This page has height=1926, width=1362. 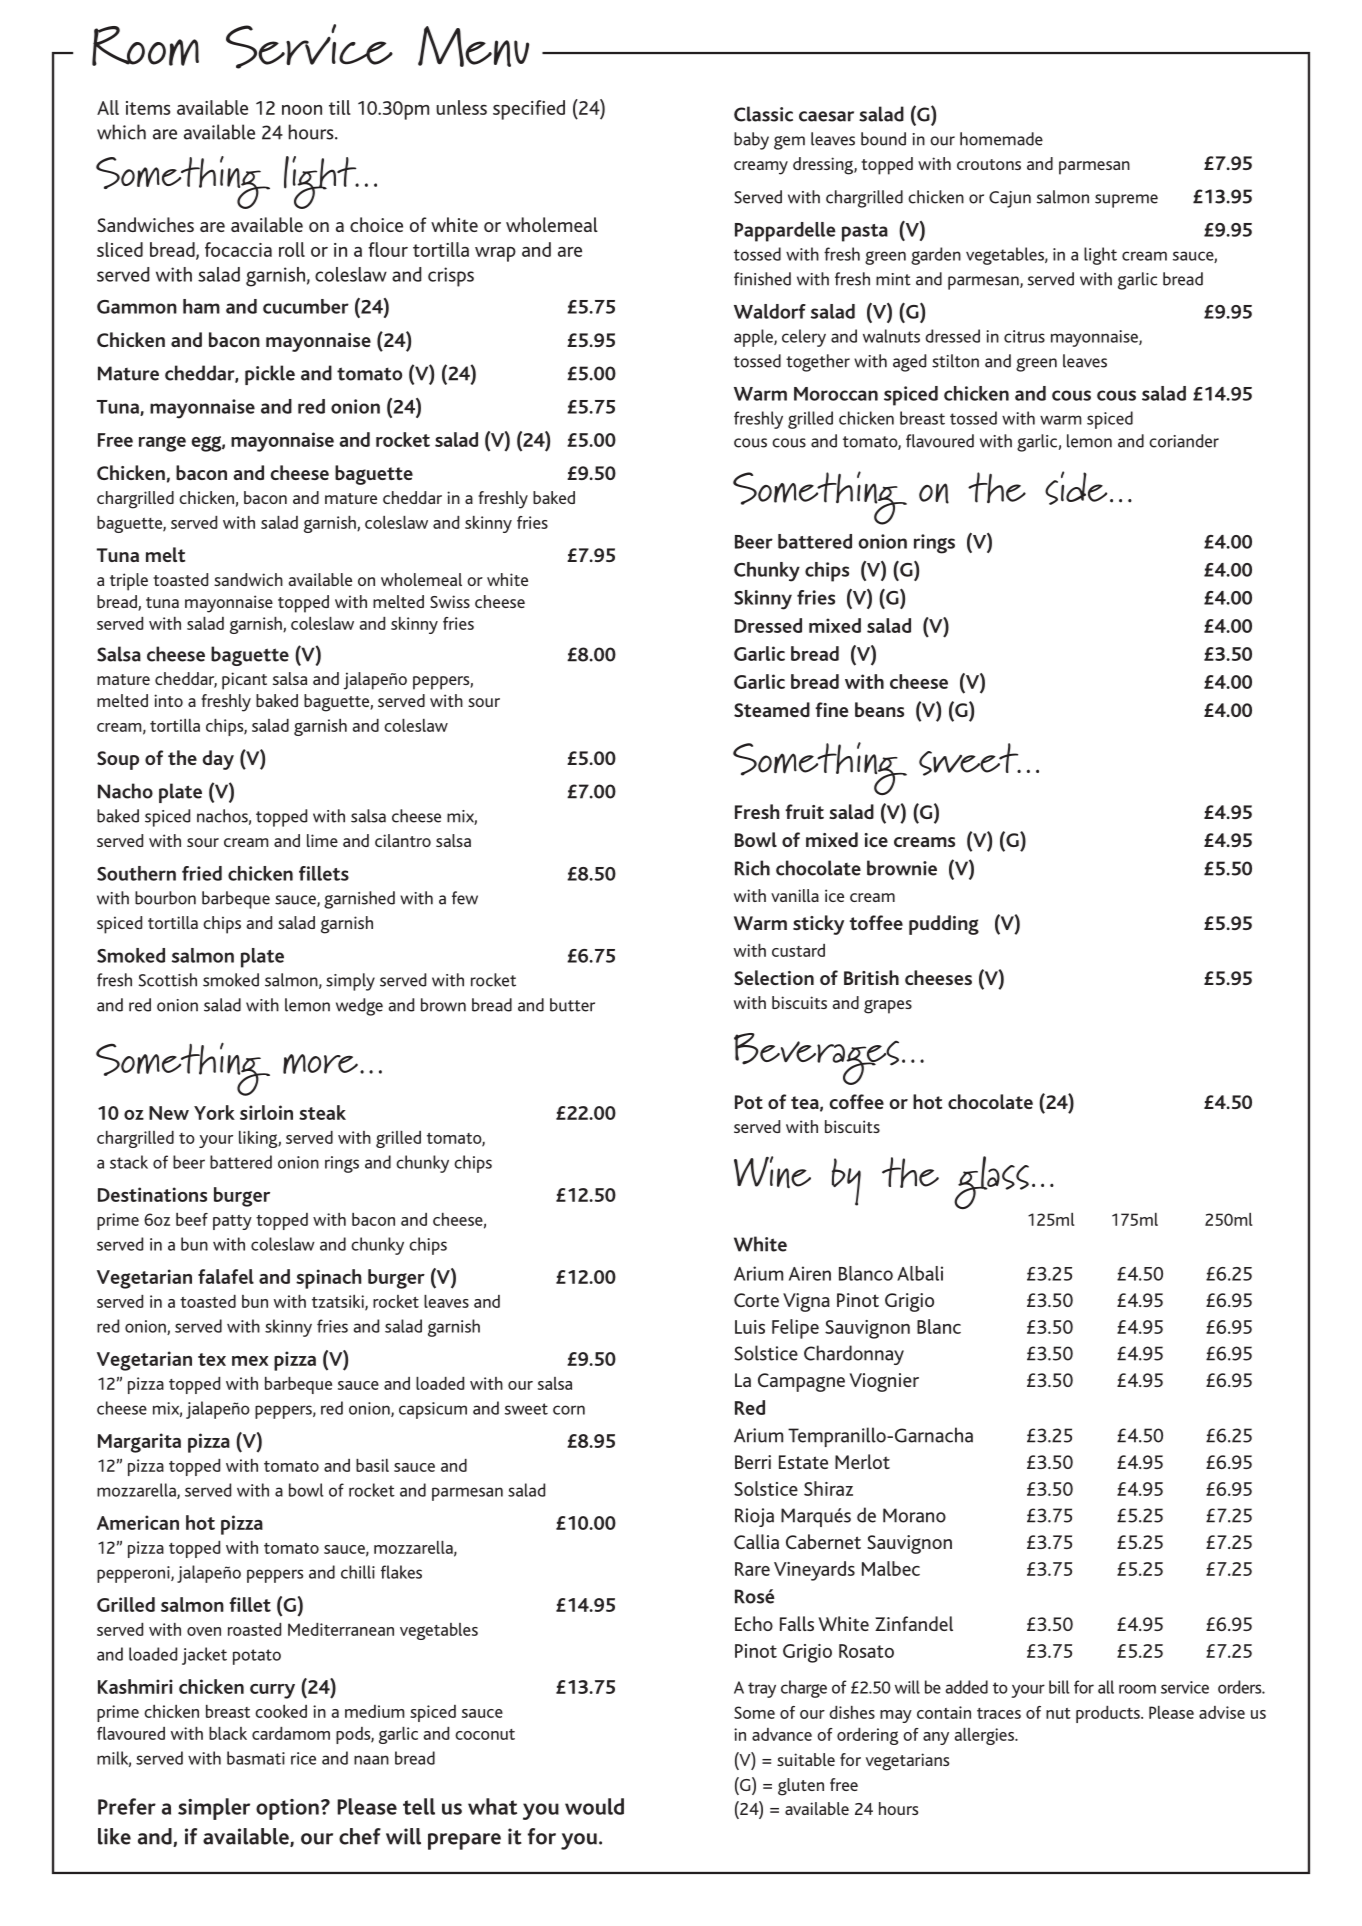 I want to click on Wine, so click(x=772, y=1172).
